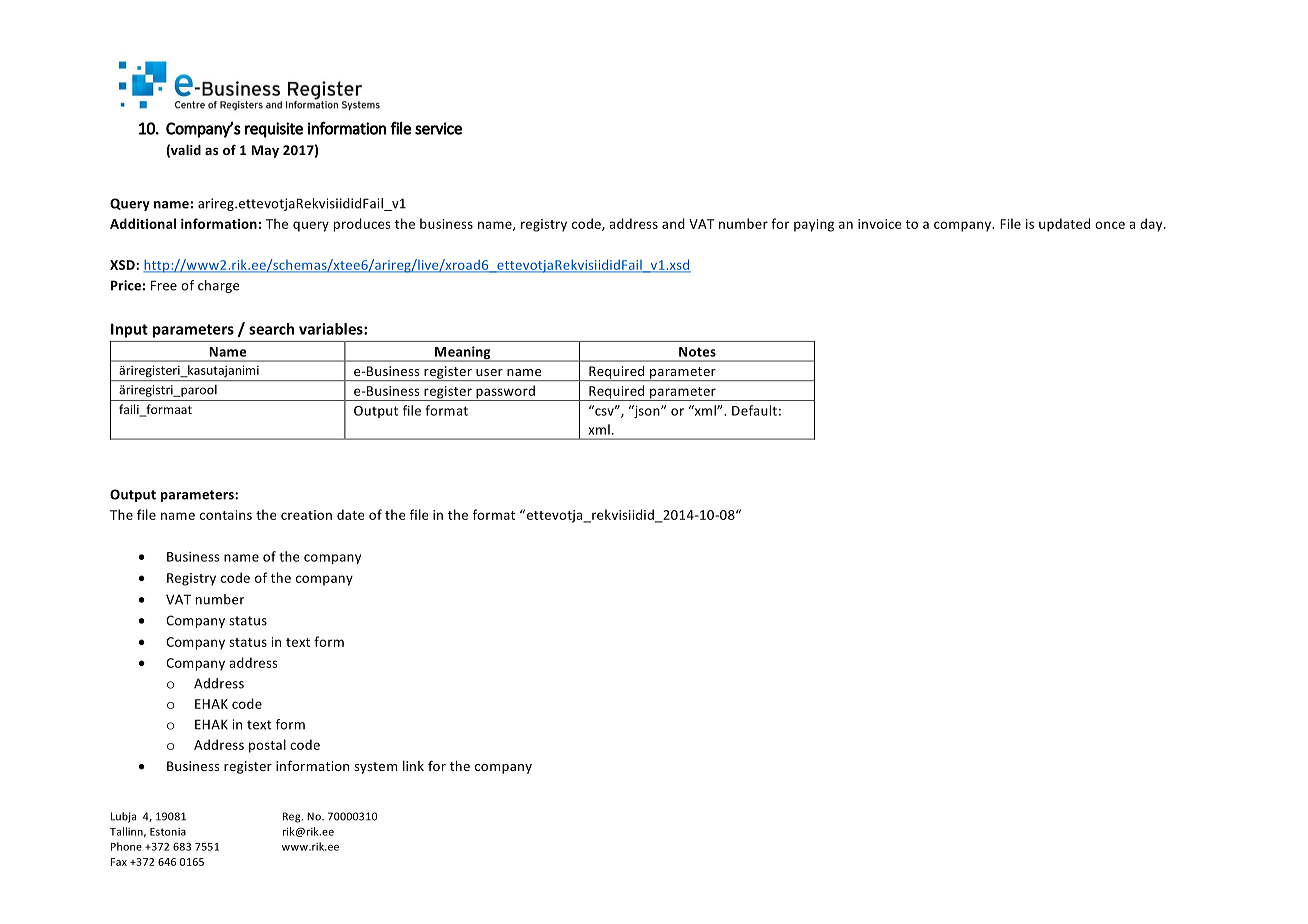 The width and height of the page is (1308, 924). Describe the element at coordinates (413, 766) in the page. I see `link` at that location.
